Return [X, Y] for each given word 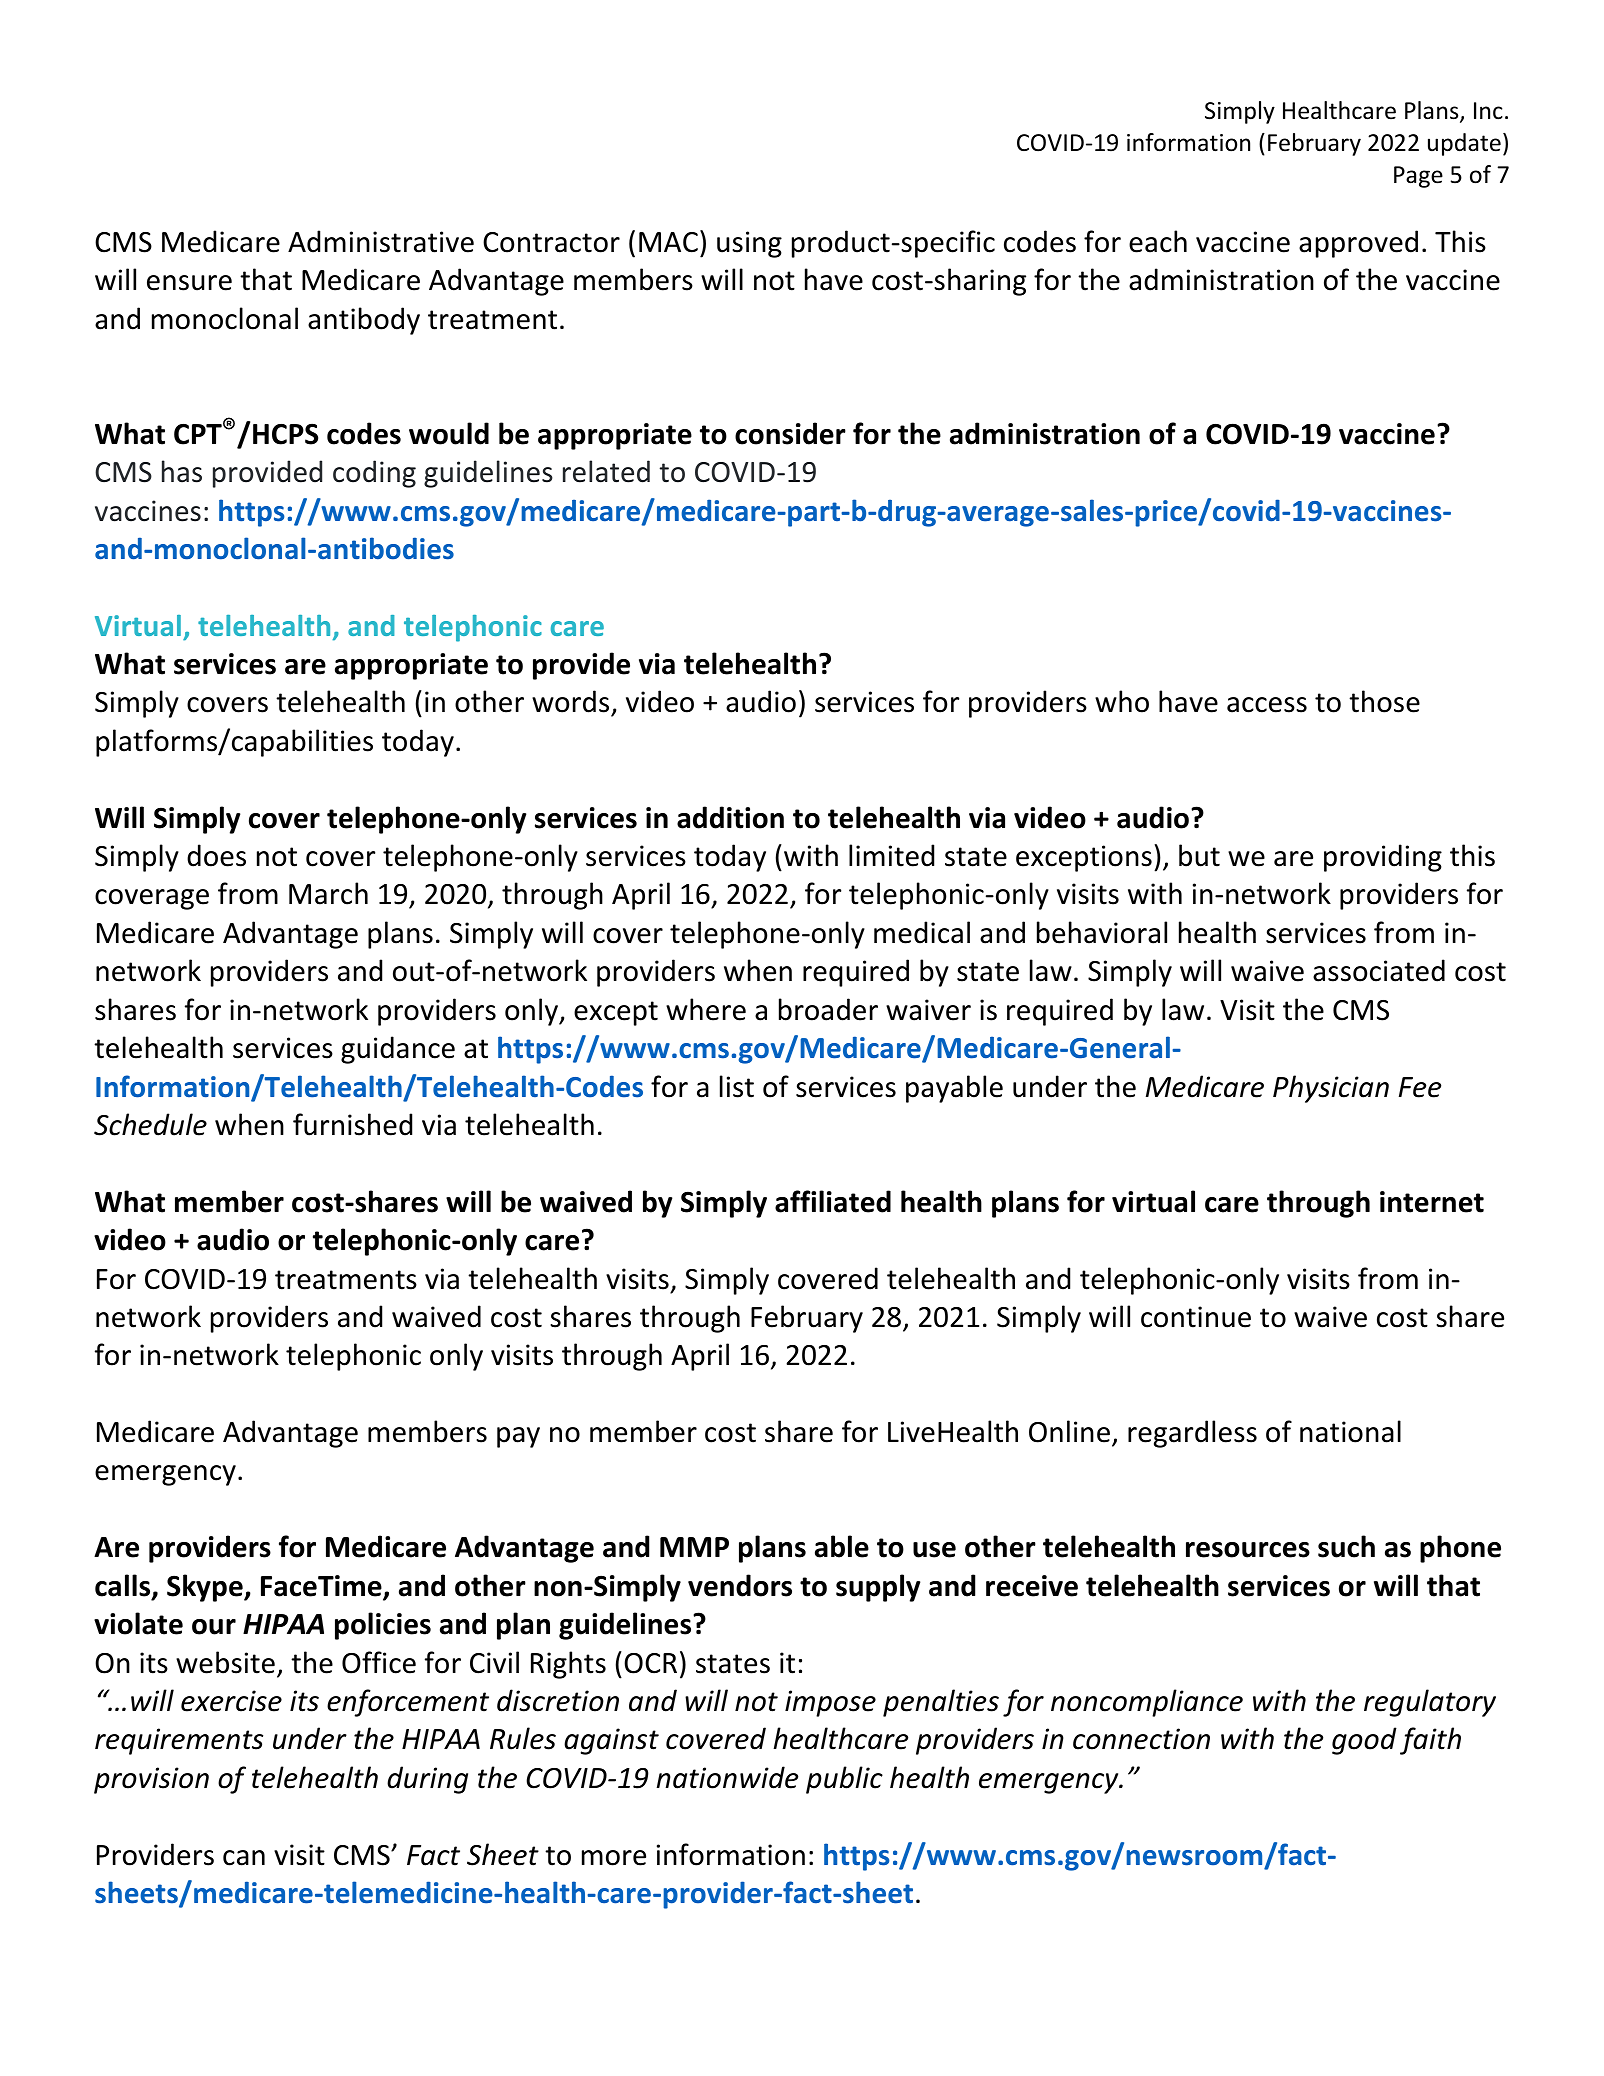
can [244, 1858]
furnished [352, 1124]
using [749, 244]
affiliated [833, 1201]
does [216, 855]
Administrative [381, 241]
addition [730, 817]
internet [1432, 1202]
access [1267, 705]
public [844, 1780]
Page [1418, 177]
